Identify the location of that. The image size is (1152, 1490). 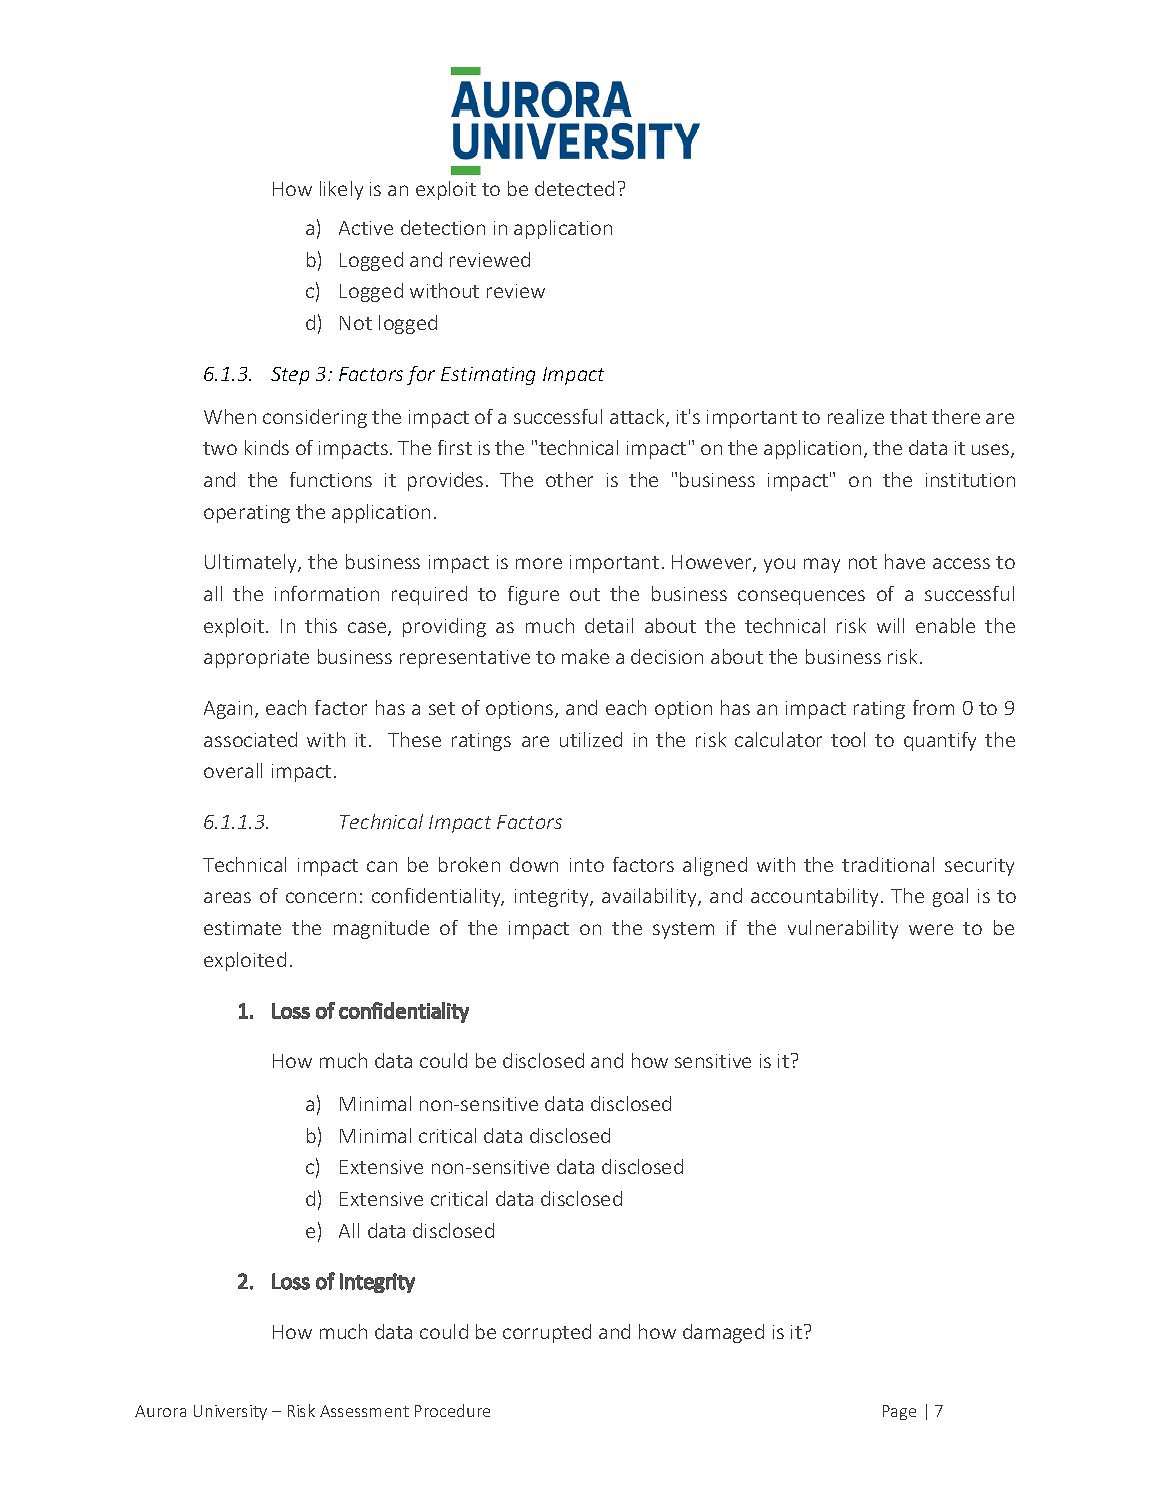
(908, 416).
